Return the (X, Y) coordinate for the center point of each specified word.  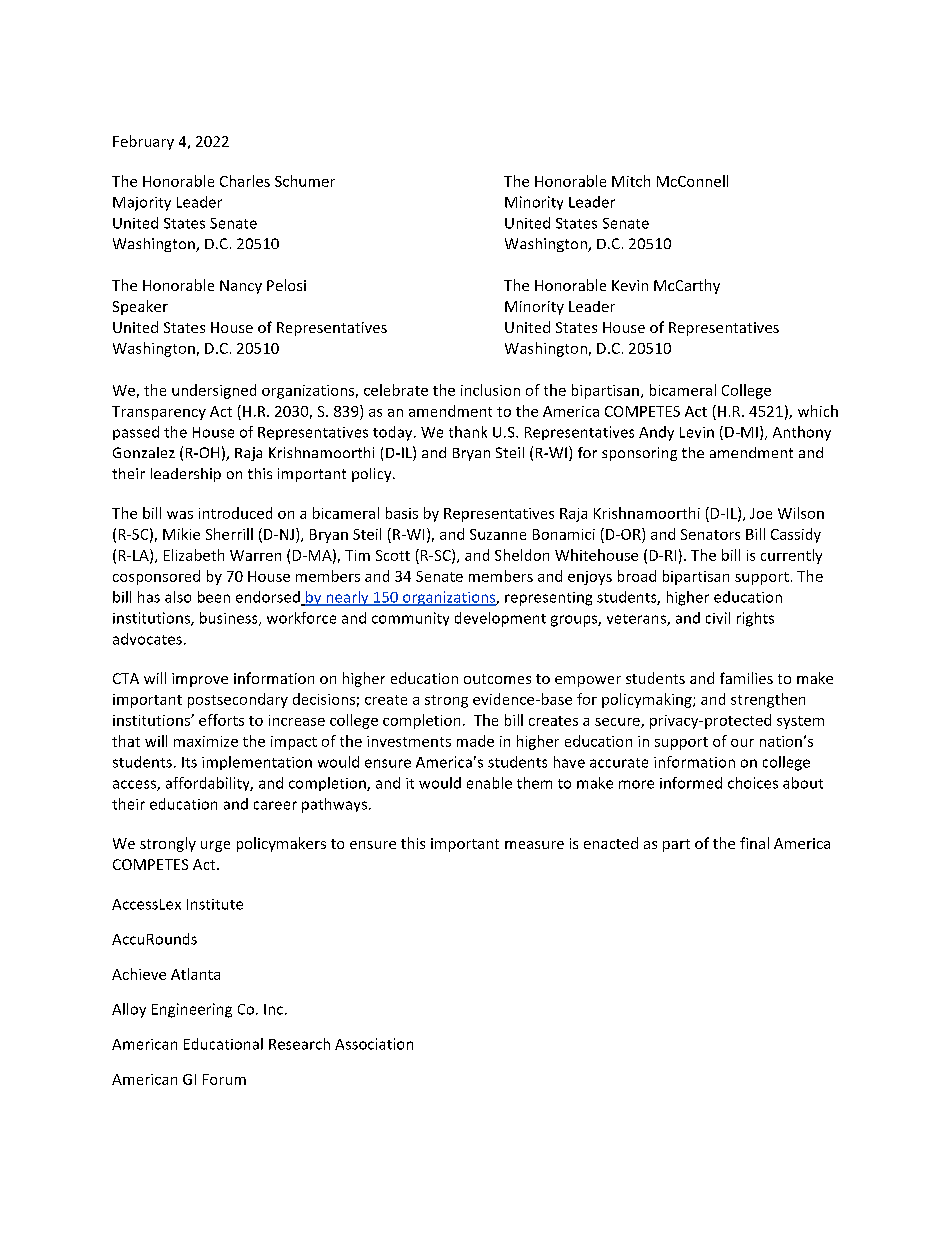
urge (215, 846)
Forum (224, 1079)
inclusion (490, 390)
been (214, 597)
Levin (697, 432)
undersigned (214, 391)
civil (718, 618)
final (754, 843)
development (500, 619)
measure (534, 845)
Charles (245, 181)
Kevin (630, 285)
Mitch (631, 181)
